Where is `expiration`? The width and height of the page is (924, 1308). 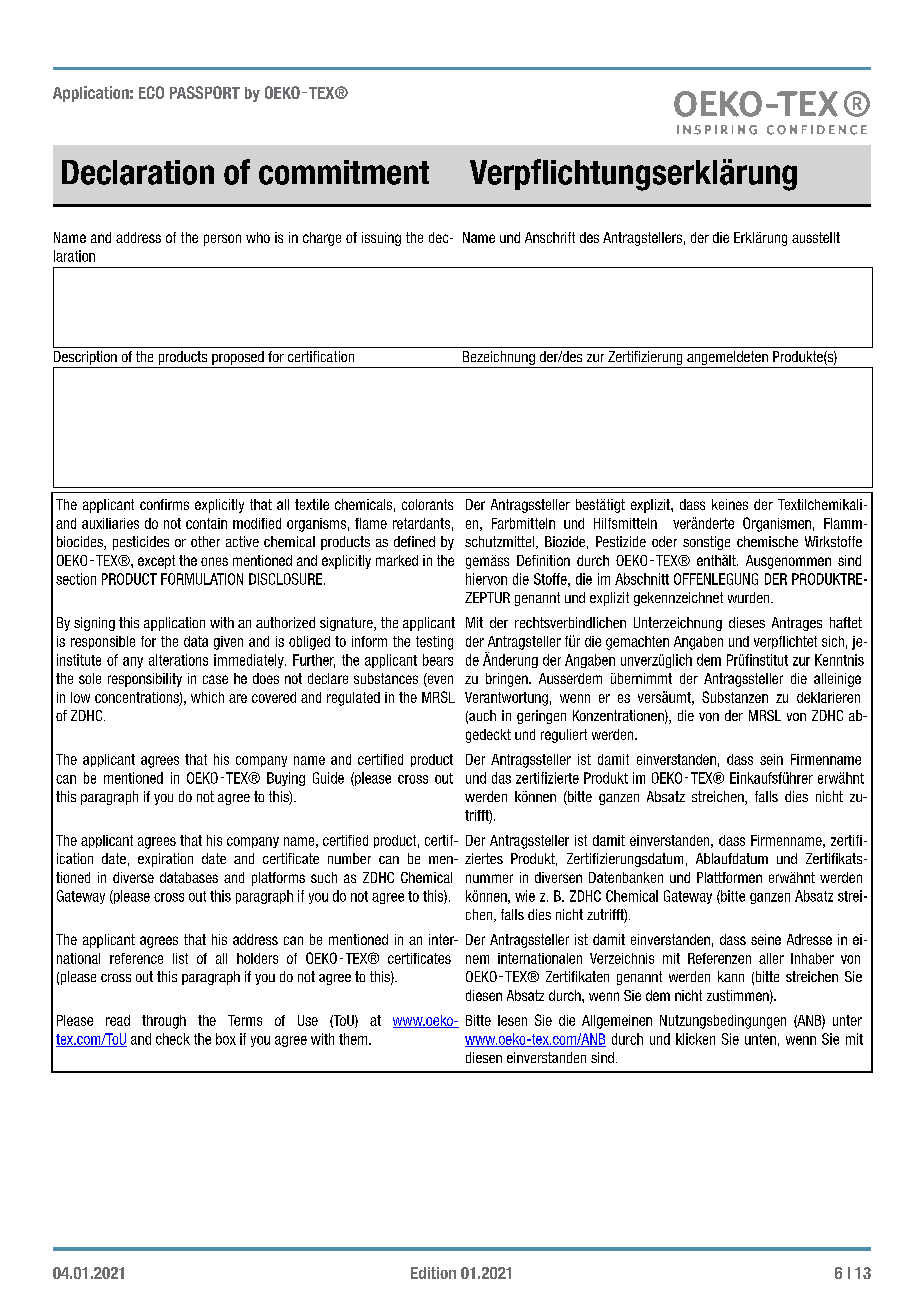 expiration is located at coordinates (165, 860).
